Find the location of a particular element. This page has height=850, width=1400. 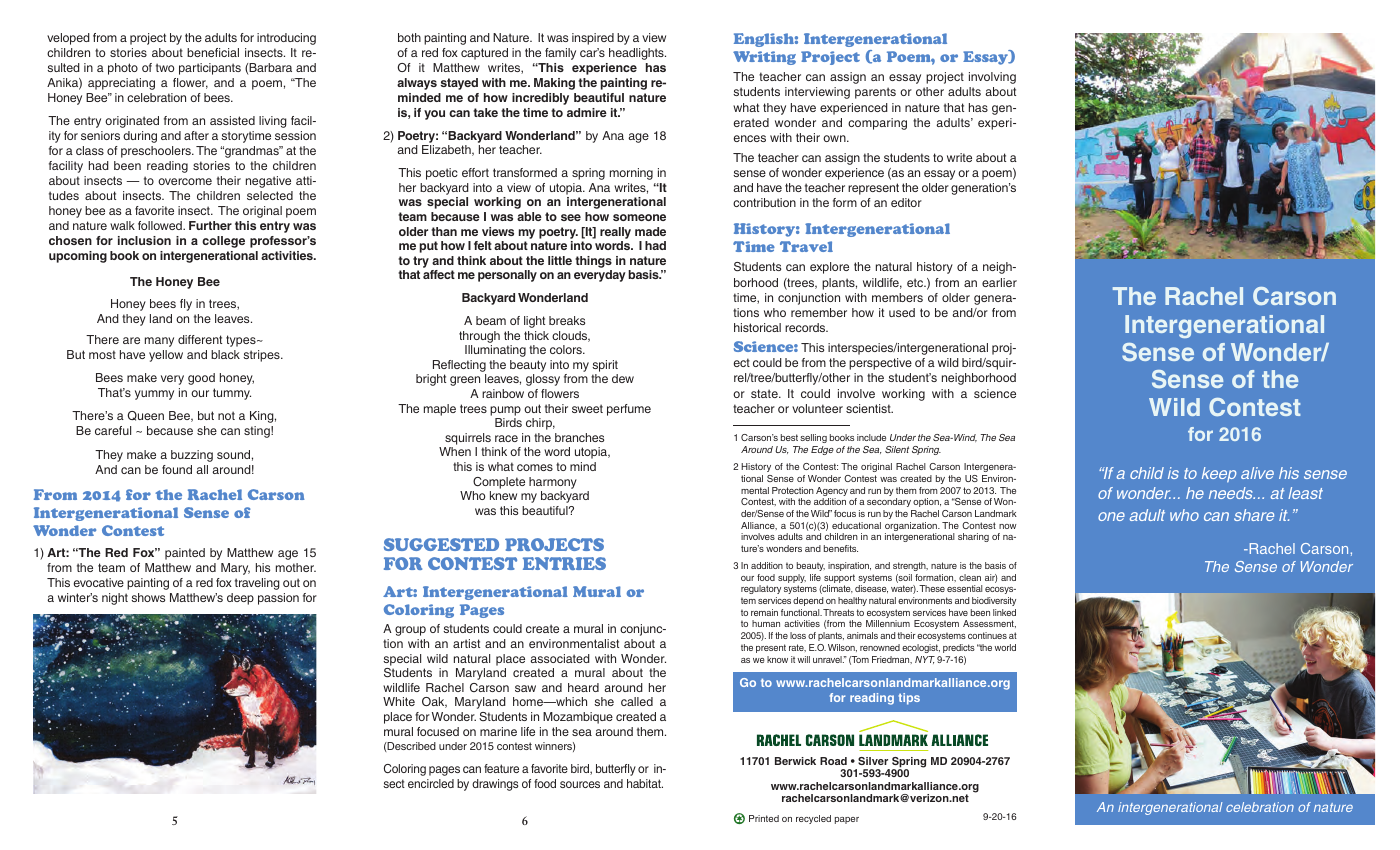

Silver is located at coordinates (873, 761).
